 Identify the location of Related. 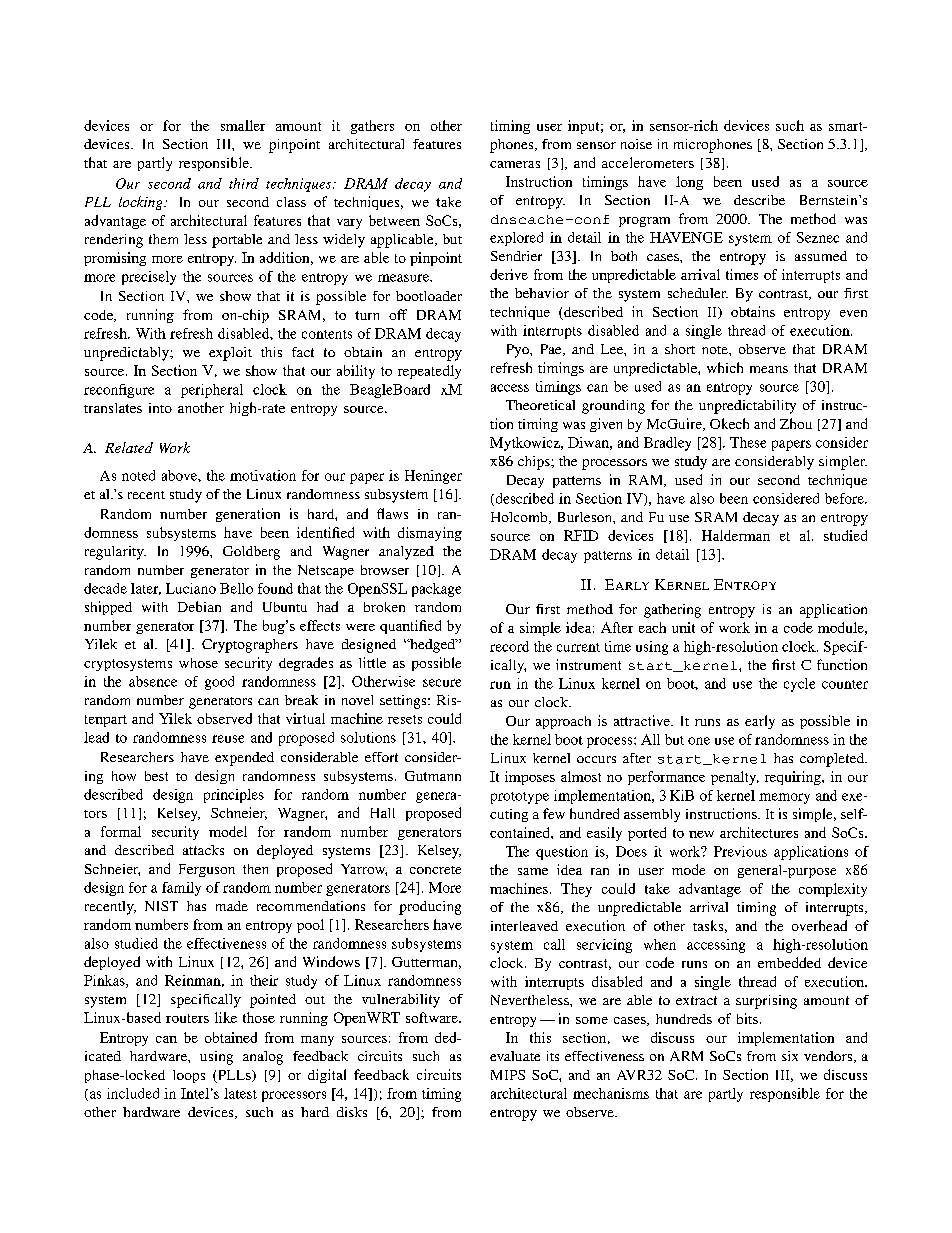
(129, 447).
